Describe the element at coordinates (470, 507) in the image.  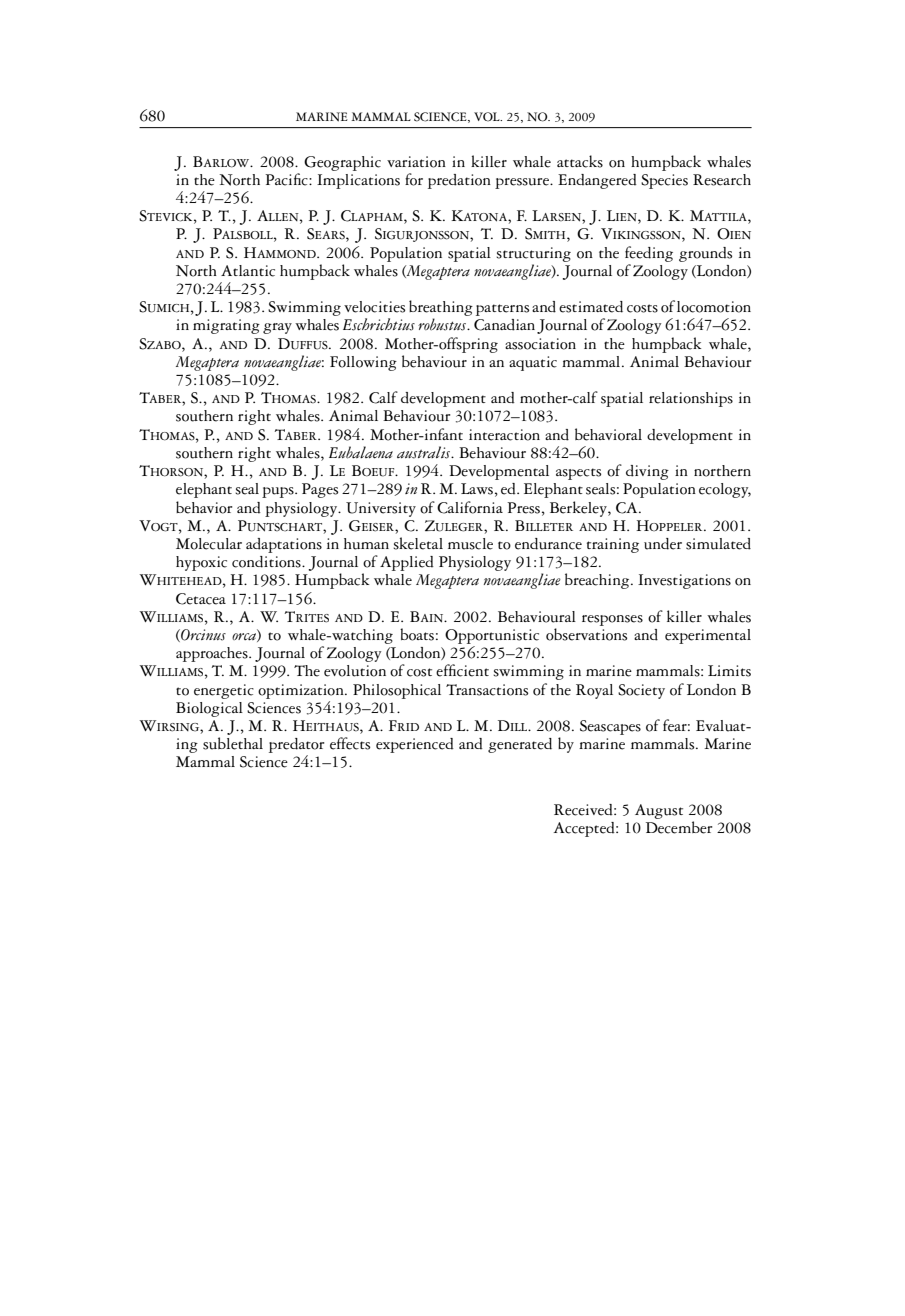
I see `California` at that location.
